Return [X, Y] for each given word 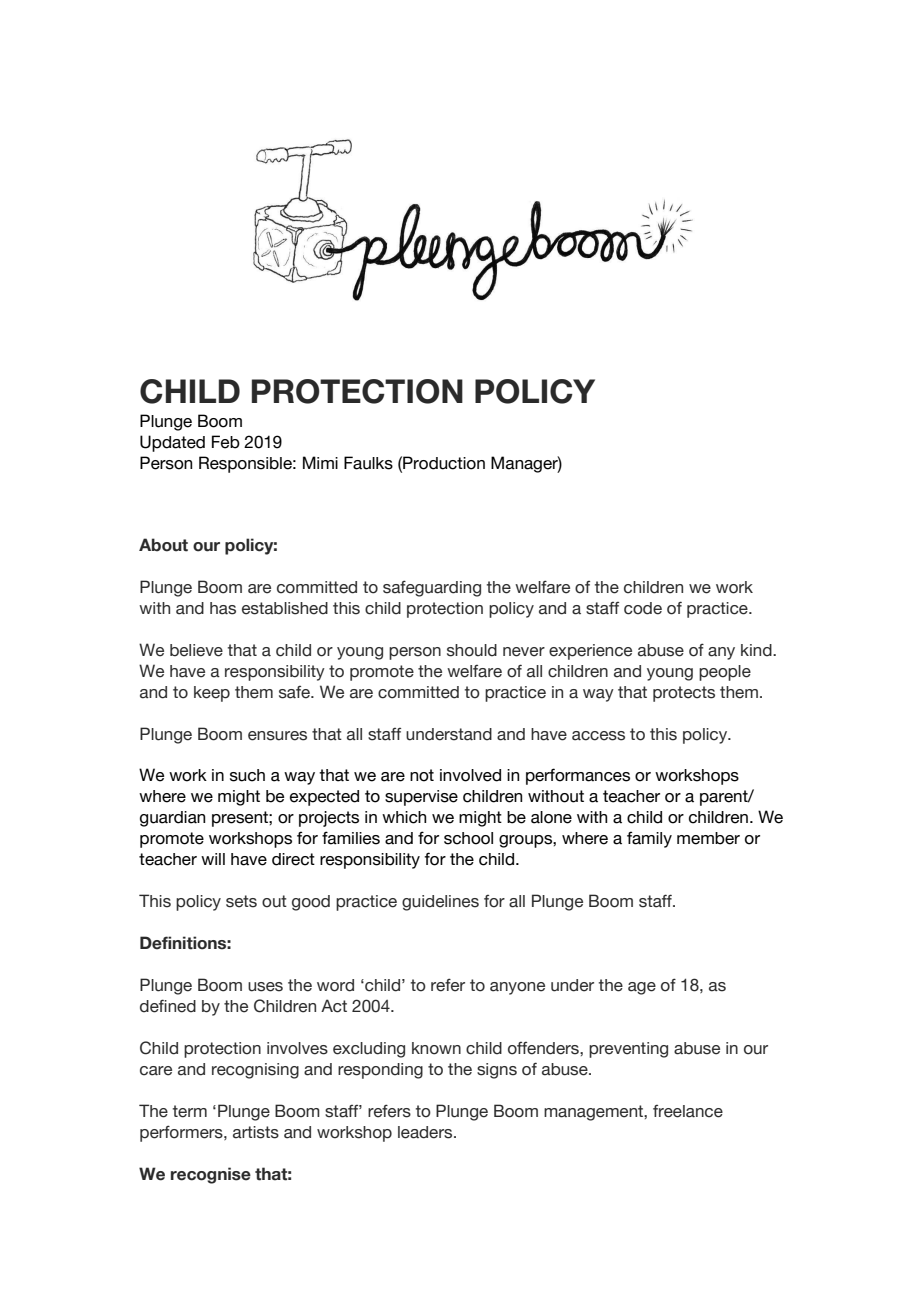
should [472, 650]
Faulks [368, 463]
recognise [211, 1175]
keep [212, 694]
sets [241, 901]
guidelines [440, 903]
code [643, 608]
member [708, 838]
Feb [226, 442]
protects [684, 694]
